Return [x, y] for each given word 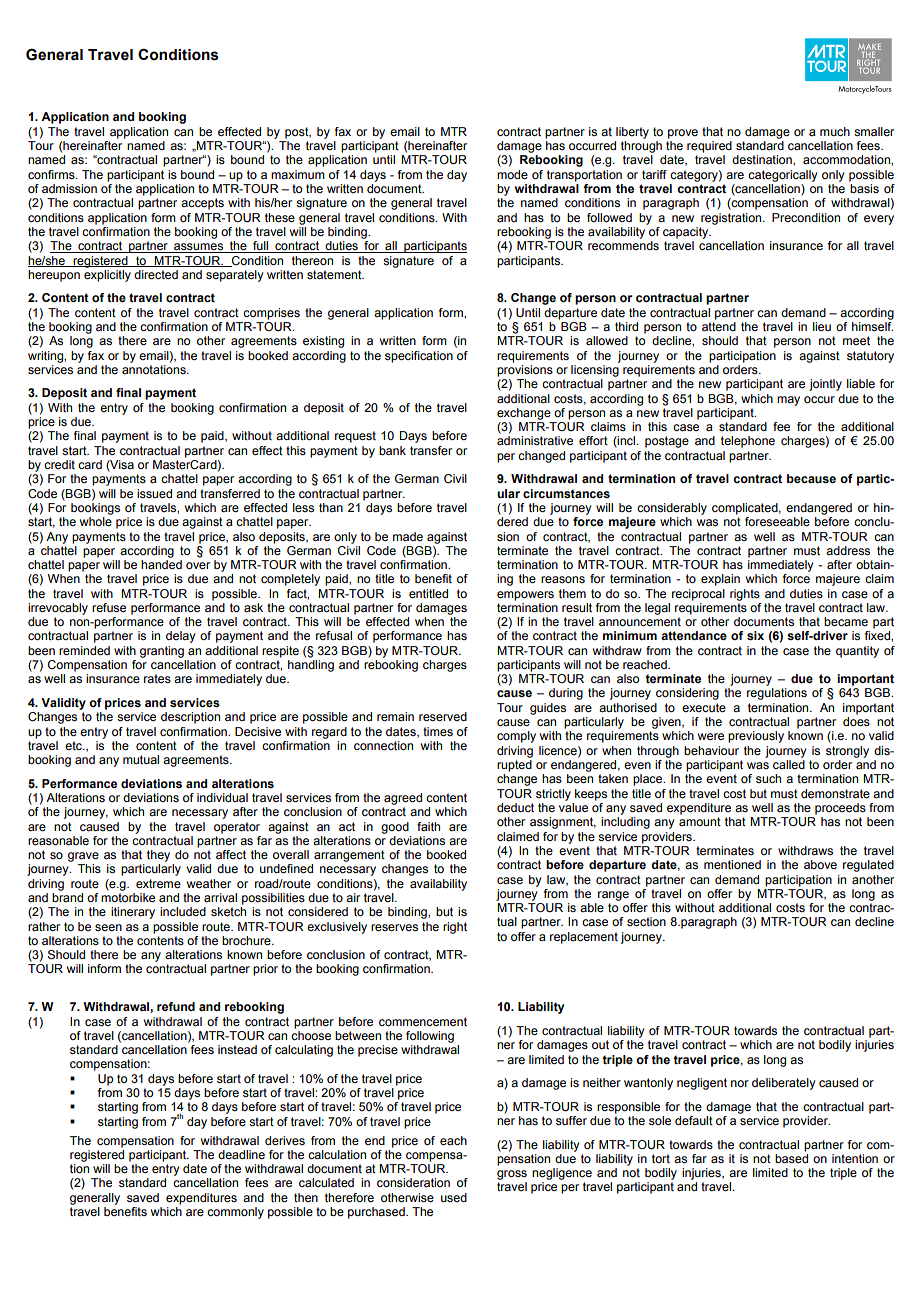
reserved [443, 716]
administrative [535, 440]
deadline [241, 1154]
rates [157, 678]
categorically [782, 176]
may [788, 401]
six [755, 636]
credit [59, 464]
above [820, 864]
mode [512, 174]
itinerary [133, 913]
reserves [394, 927]
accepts [202, 204]
